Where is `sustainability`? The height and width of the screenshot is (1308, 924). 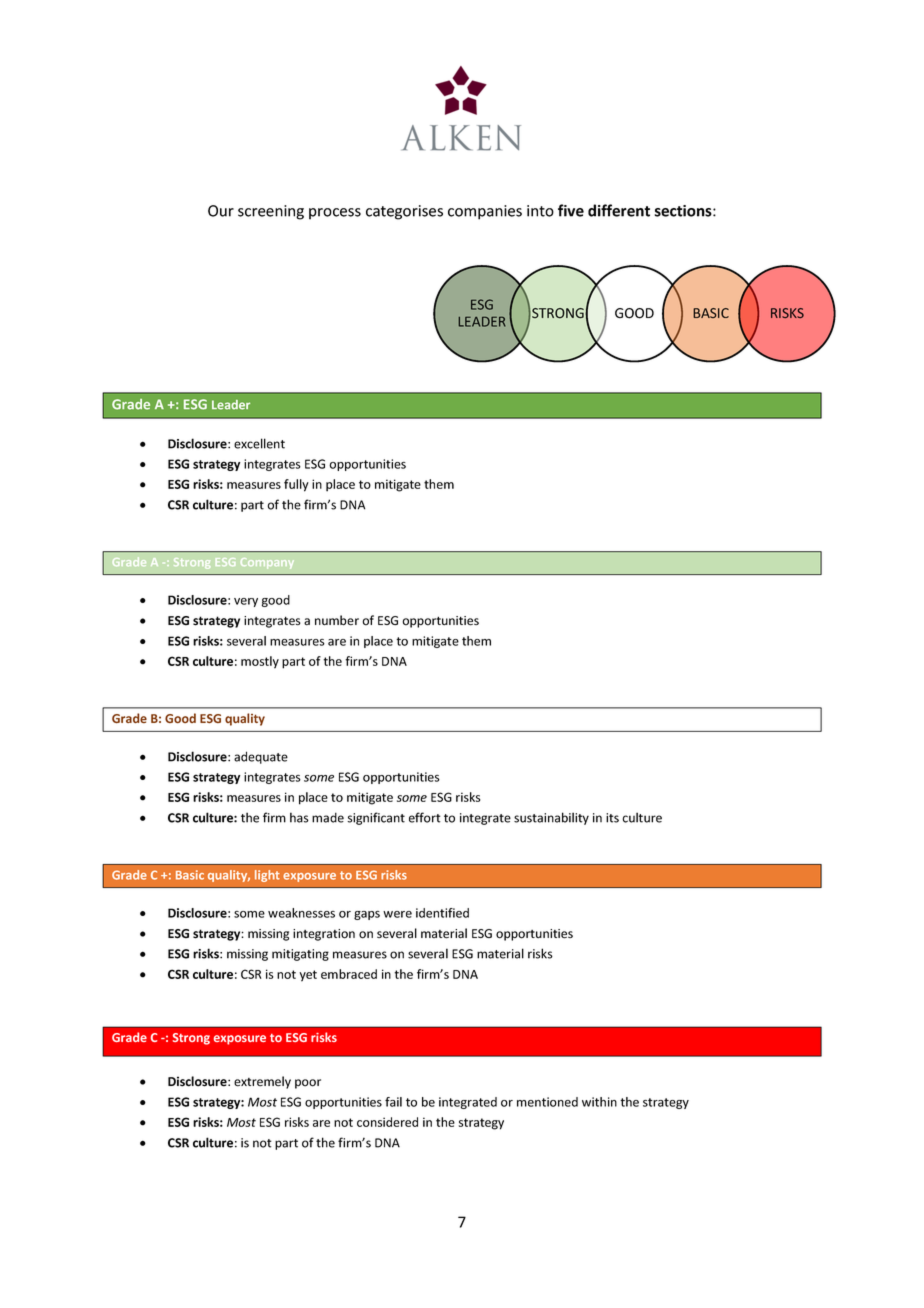 sustainability is located at coordinates (551, 818).
